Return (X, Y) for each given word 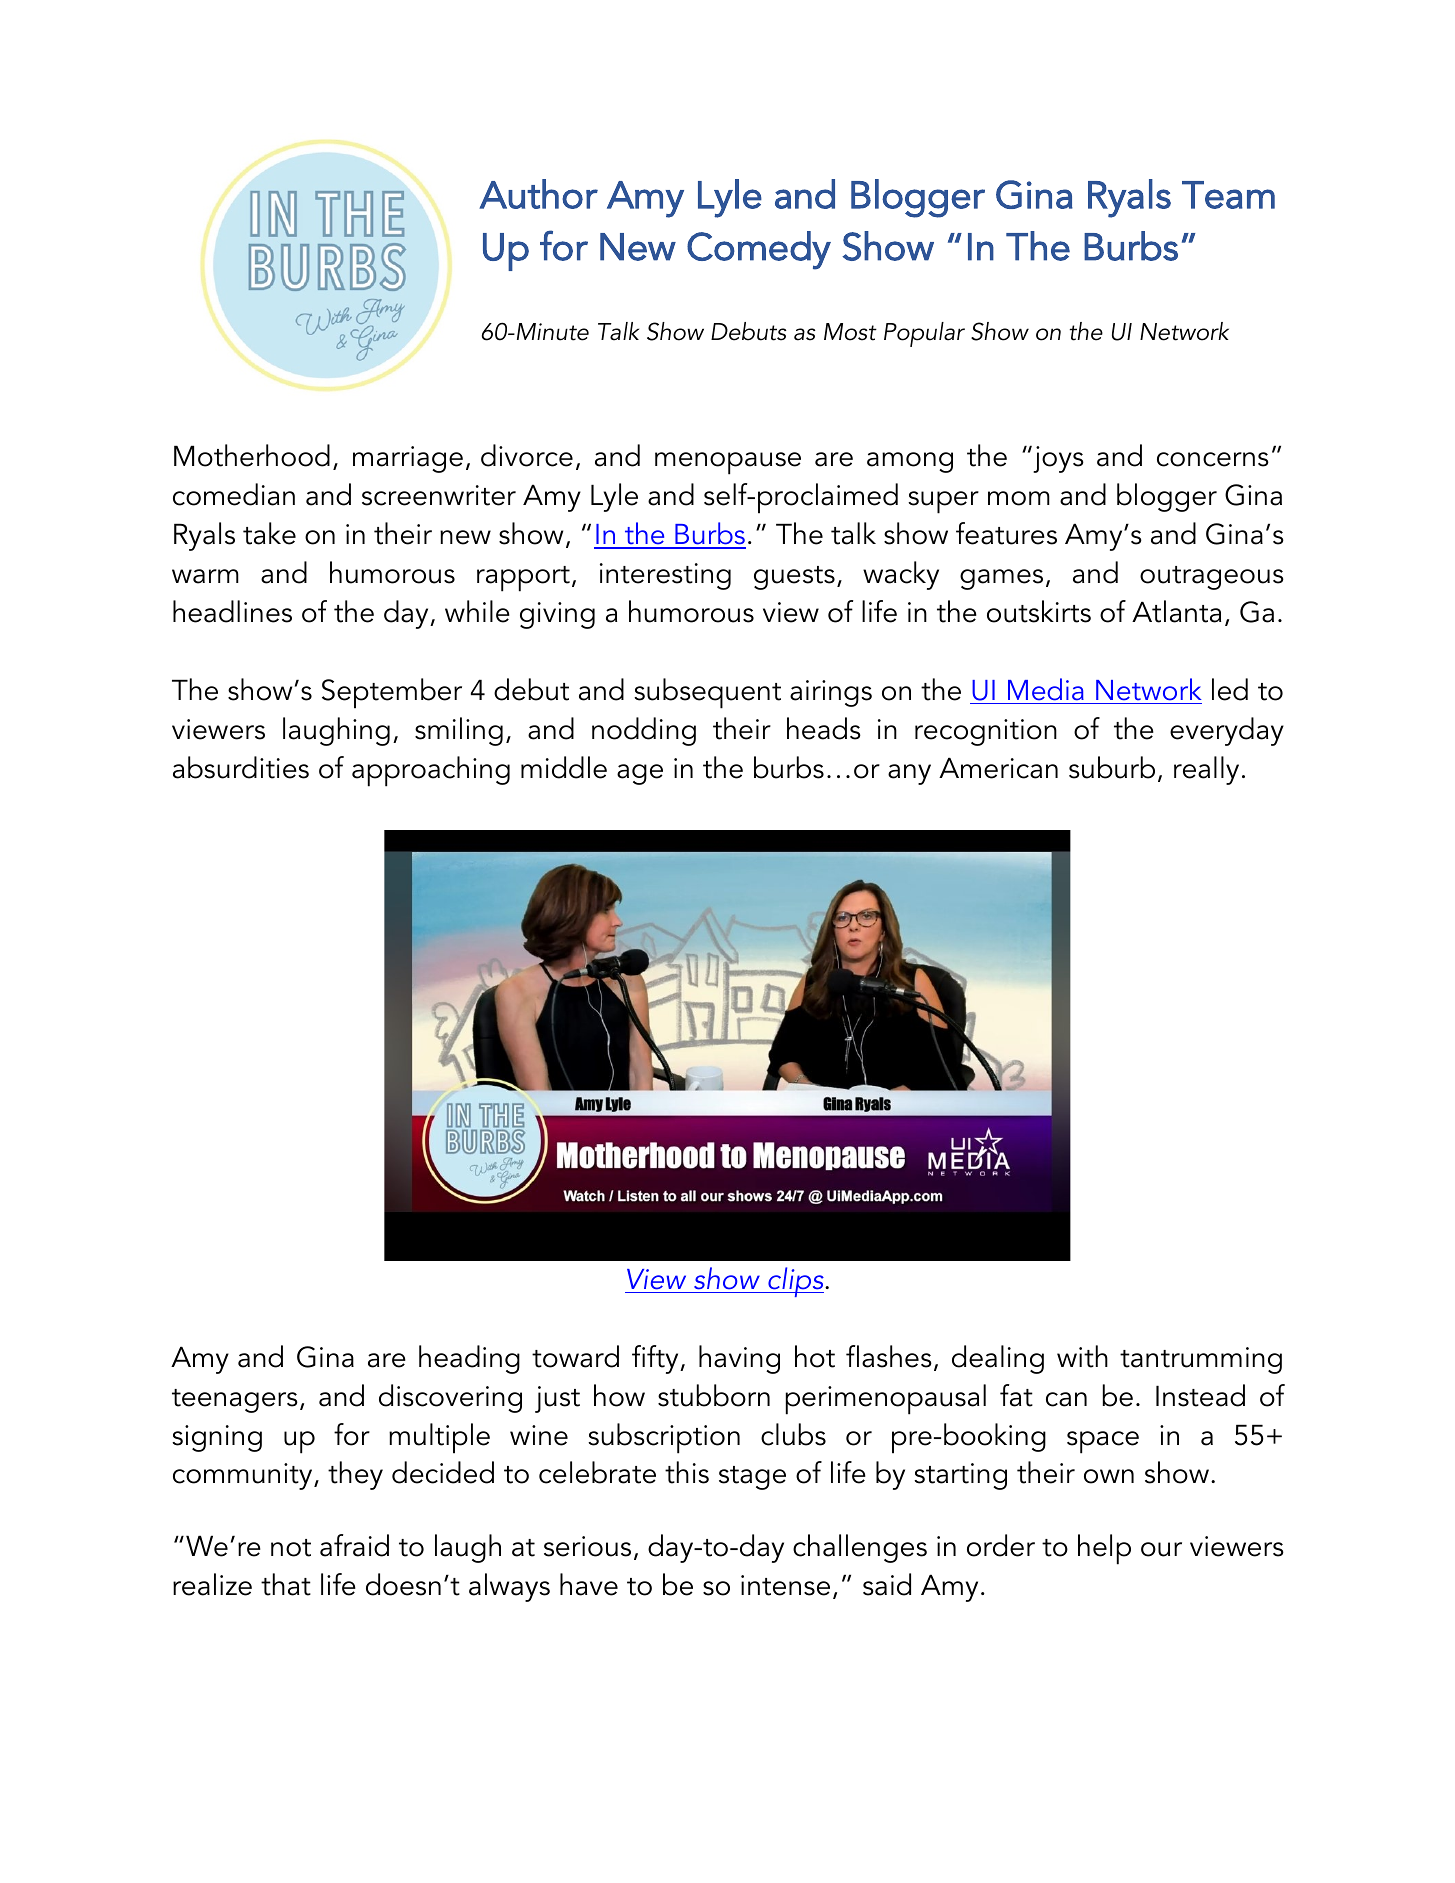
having (739, 1359)
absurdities (241, 767)
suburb (1112, 767)
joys (1057, 459)
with (1082, 1356)
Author (538, 194)
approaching (431, 771)
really (1206, 770)
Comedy (759, 250)
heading (469, 1359)
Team (1228, 195)
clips (796, 1282)
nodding (644, 731)
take (269, 533)
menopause (728, 463)
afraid (354, 1545)
